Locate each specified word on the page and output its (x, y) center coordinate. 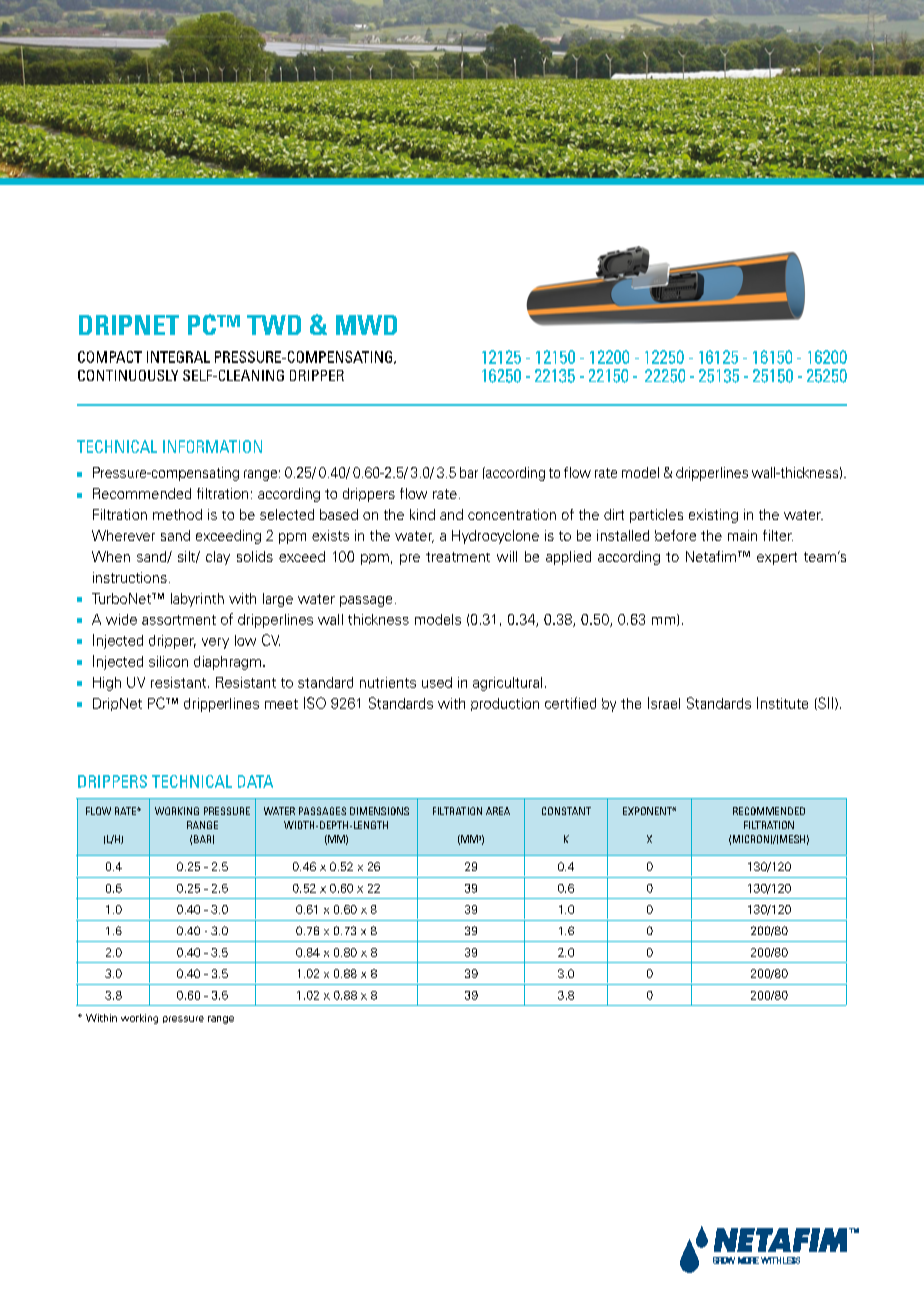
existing (713, 516)
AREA (498, 811)
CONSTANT (566, 811)
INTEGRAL (178, 357)
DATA (255, 781)
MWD (366, 325)
